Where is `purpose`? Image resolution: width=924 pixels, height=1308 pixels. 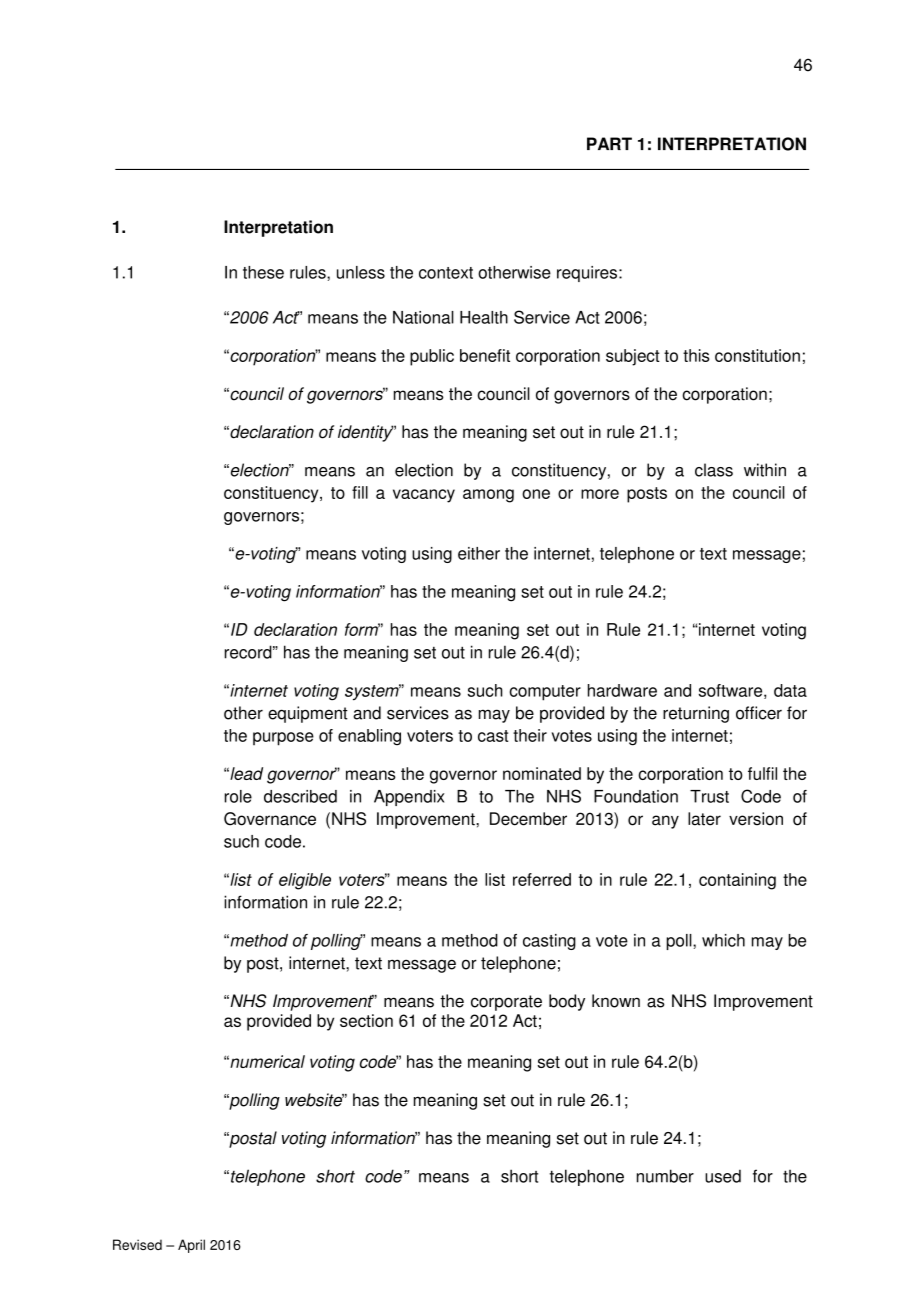 purpose is located at coordinates (283, 739).
